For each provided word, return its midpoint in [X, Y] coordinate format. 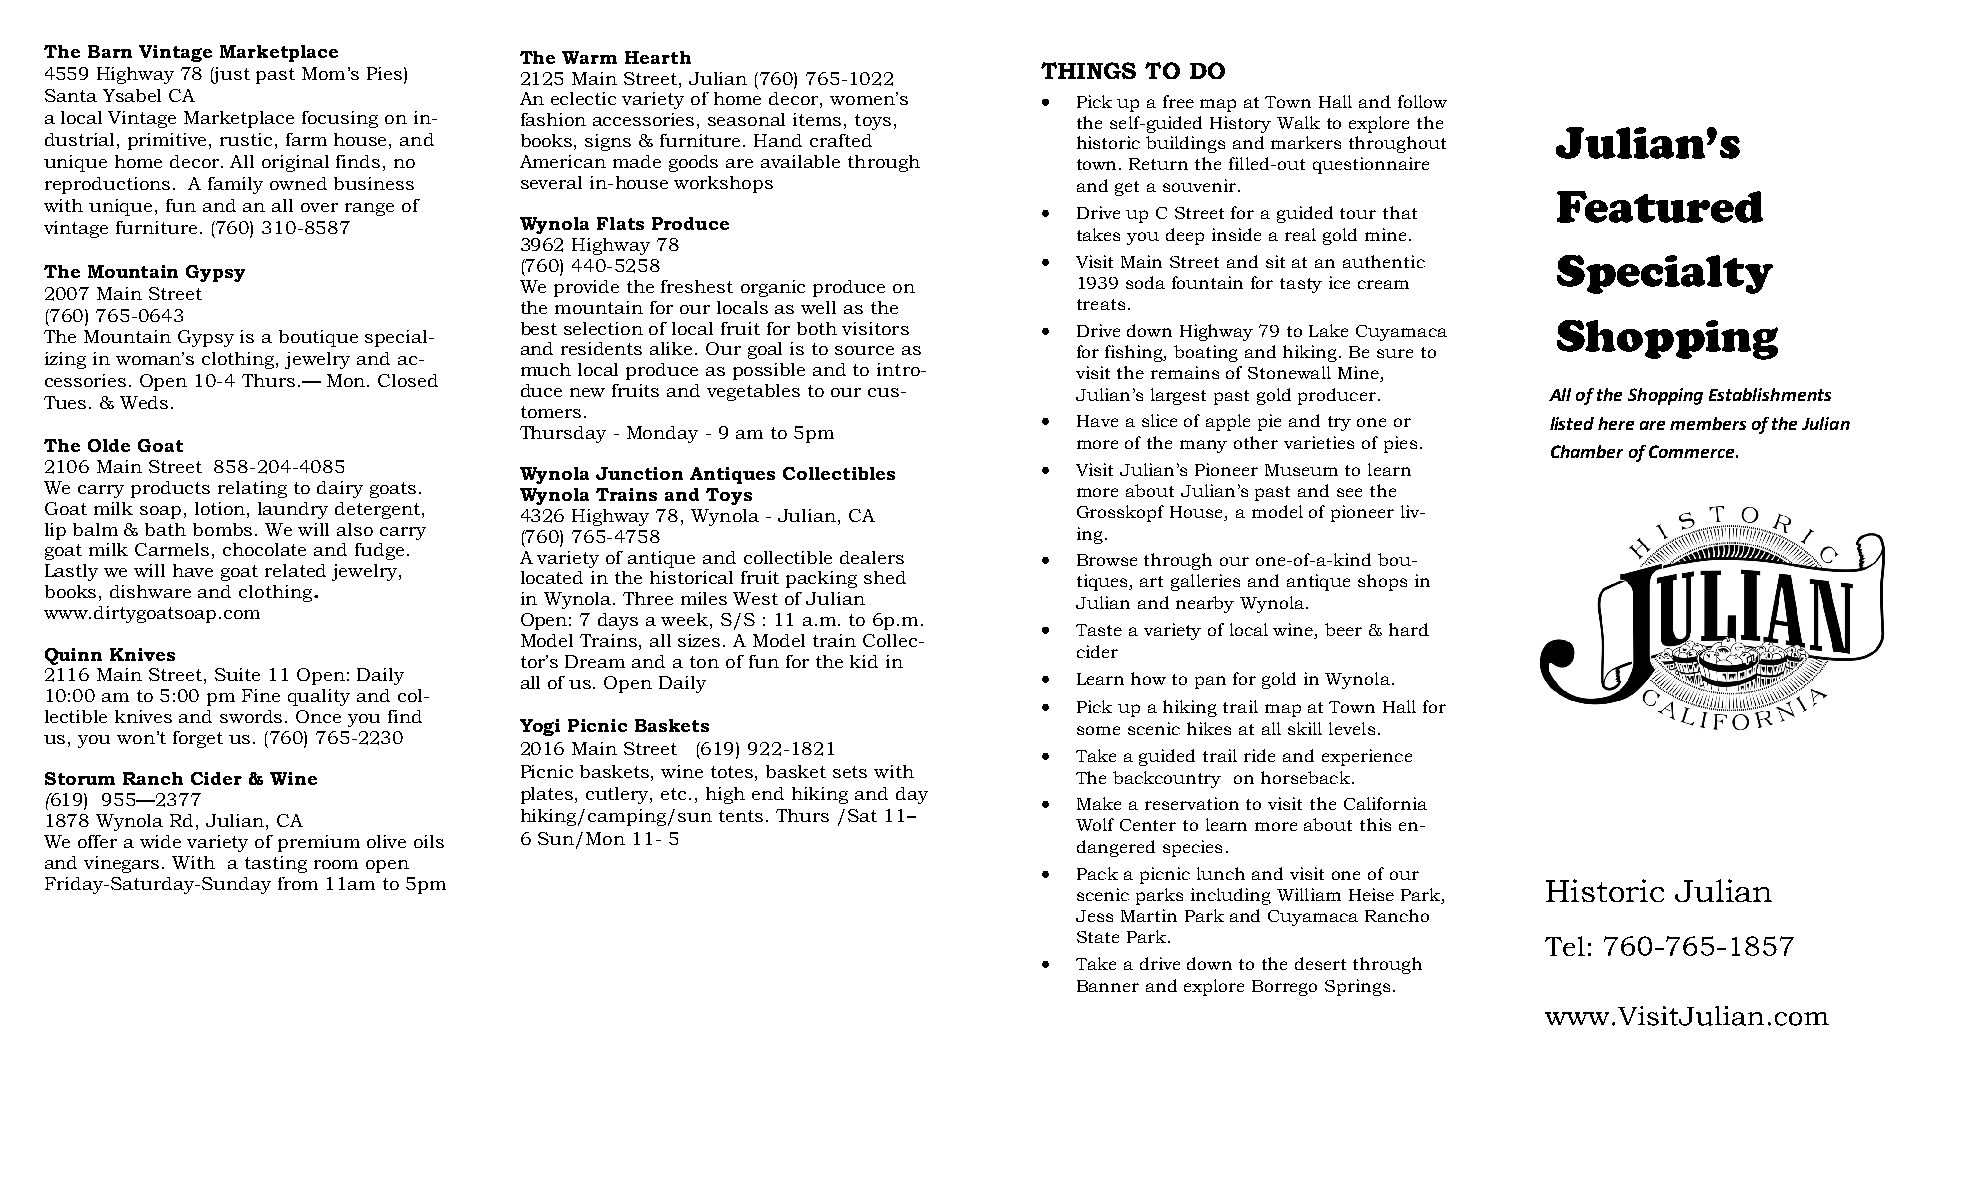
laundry [293, 510]
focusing [340, 119]
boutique [318, 338]
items [817, 119]
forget [198, 739]
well [818, 307]
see [1349, 492]
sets [850, 772]
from [298, 883]
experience [1367, 757]
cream [1383, 284]
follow [1422, 101]
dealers [872, 557]
